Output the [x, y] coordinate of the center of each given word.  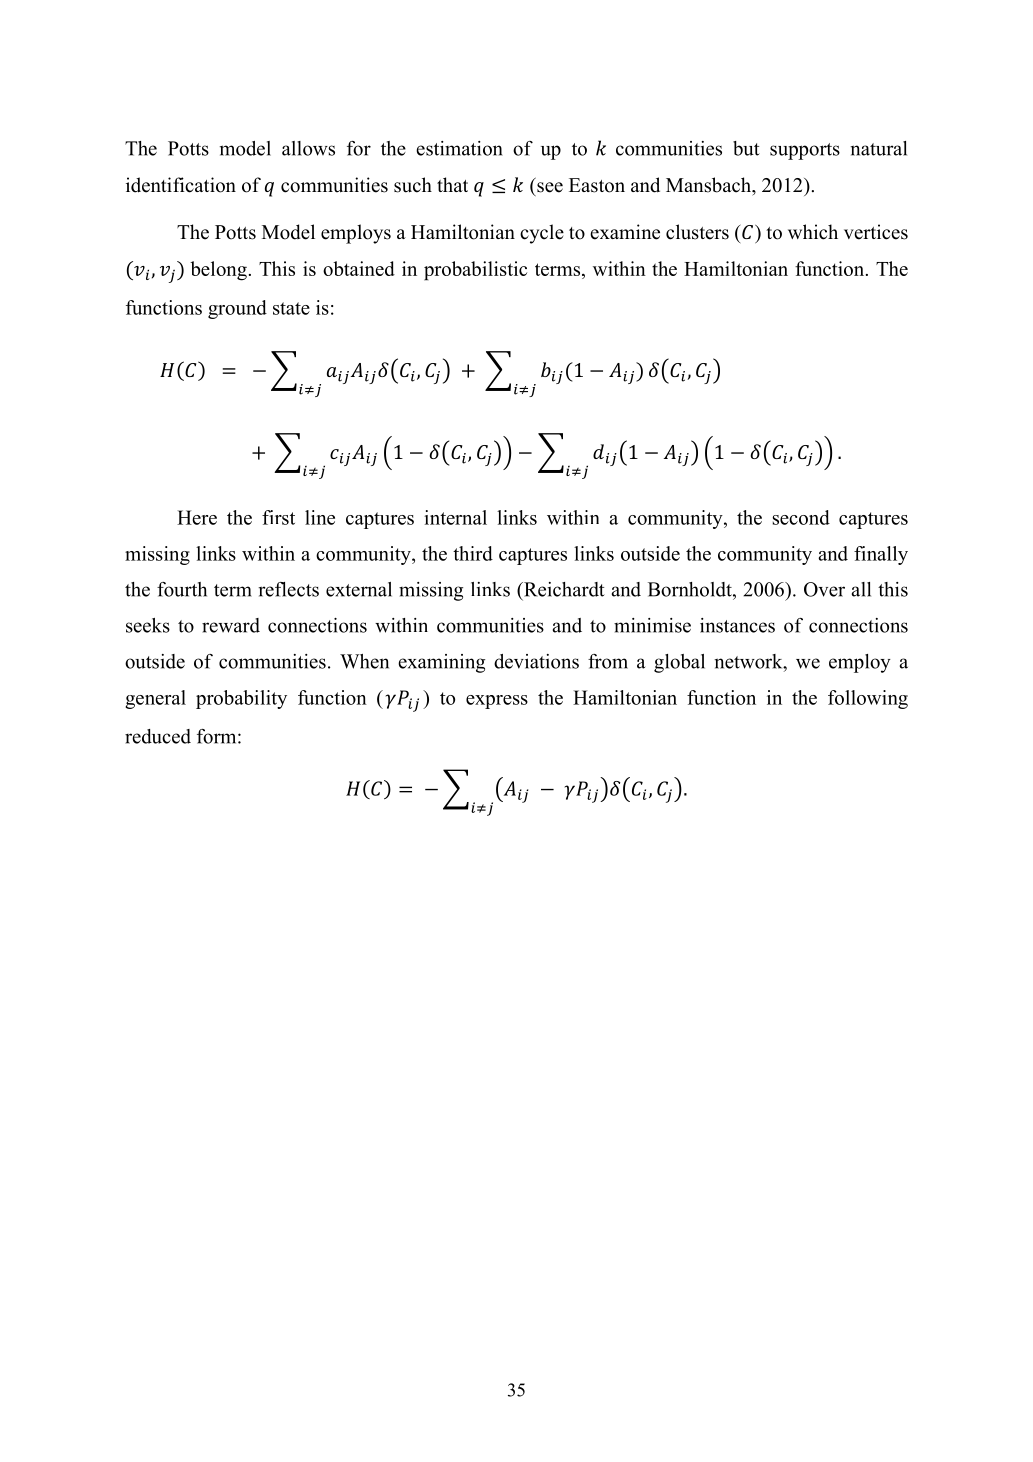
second [801, 517]
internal [455, 517]
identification [181, 185]
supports [805, 151]
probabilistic [475, 271]
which [813, 232]
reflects [288, 589]
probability [241, 699]
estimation [459, 148]
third [473, 553]
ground [237, 309]
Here [197, 517]
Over [824, 589]
